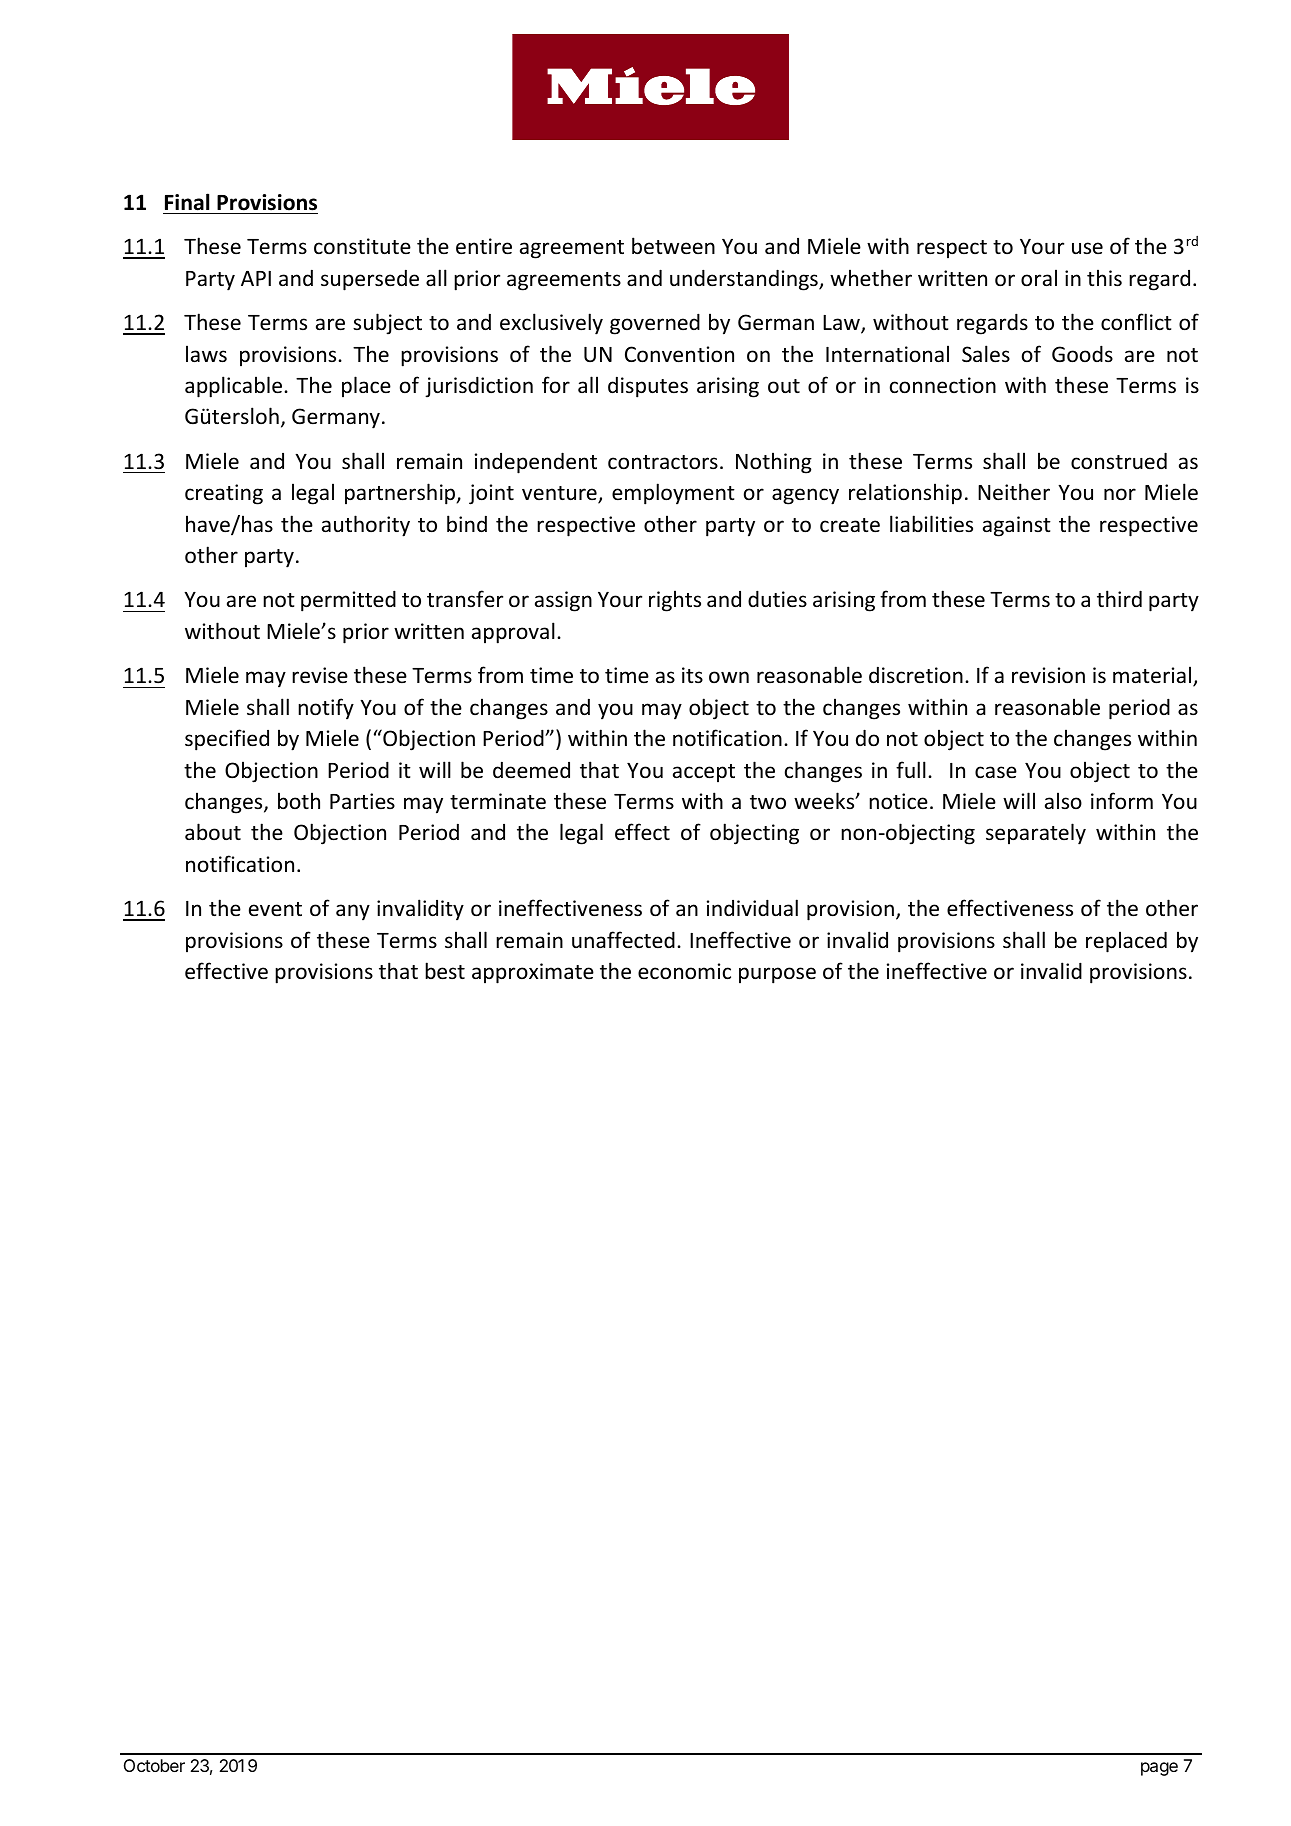 This screenshot has width=1291, height=1826. What do you see at coordinates (154, 1765) in the screenshot?
I see `October` at bounding box center [154, 1765].
